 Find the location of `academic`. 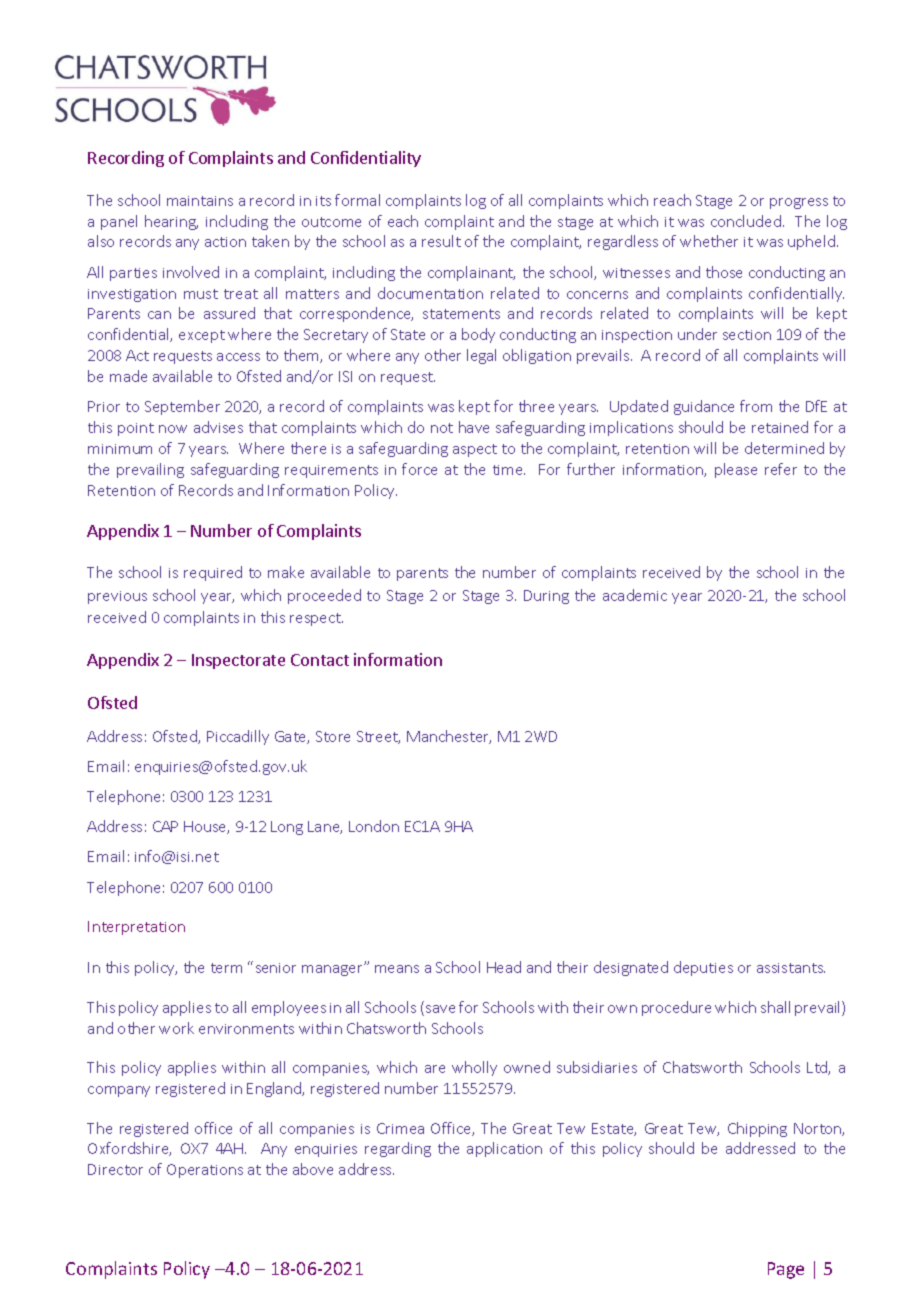

academic is located at coordinates (635, 595).
